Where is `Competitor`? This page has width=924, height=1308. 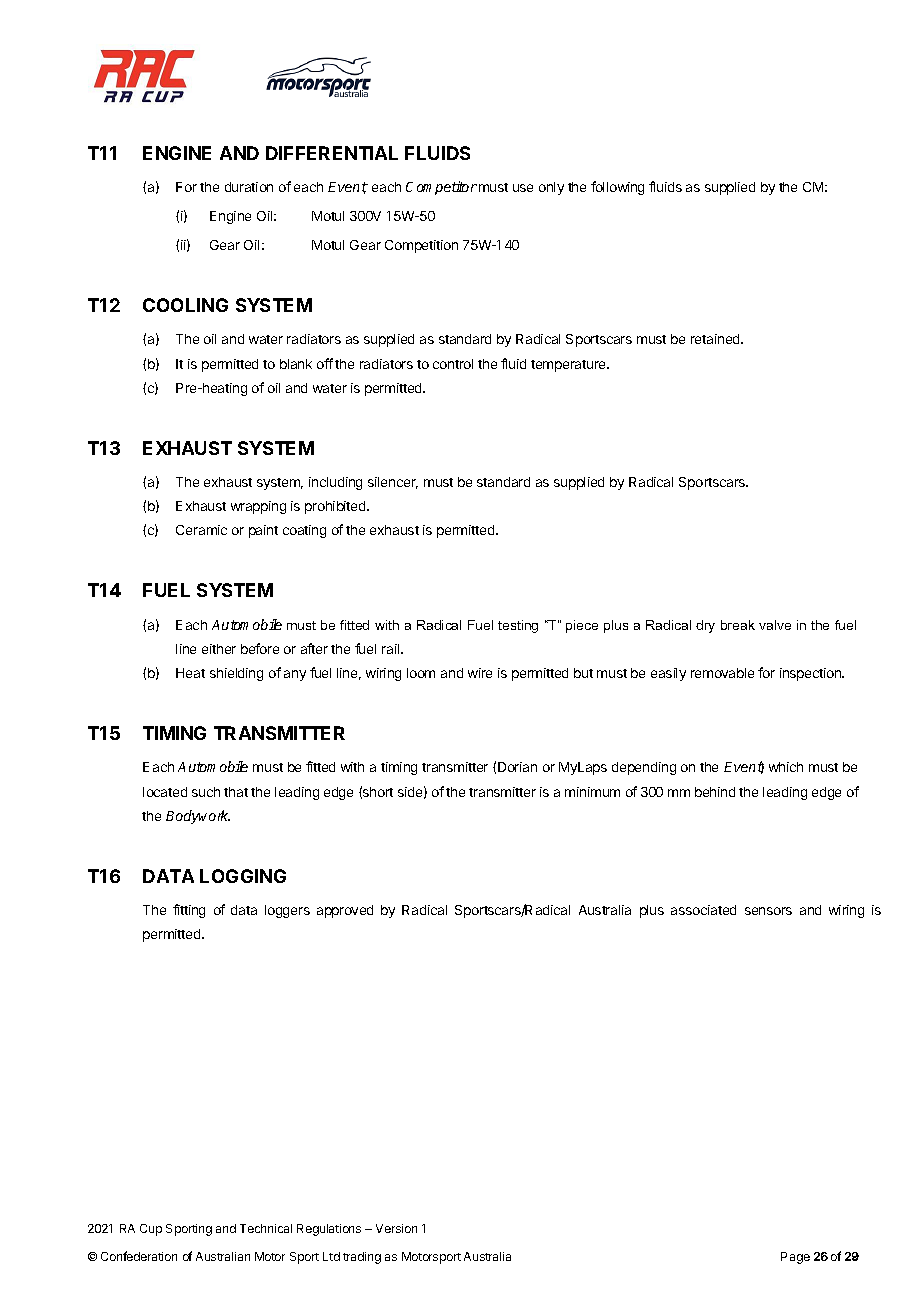 Competitor is located at coordinates (441, 188).
